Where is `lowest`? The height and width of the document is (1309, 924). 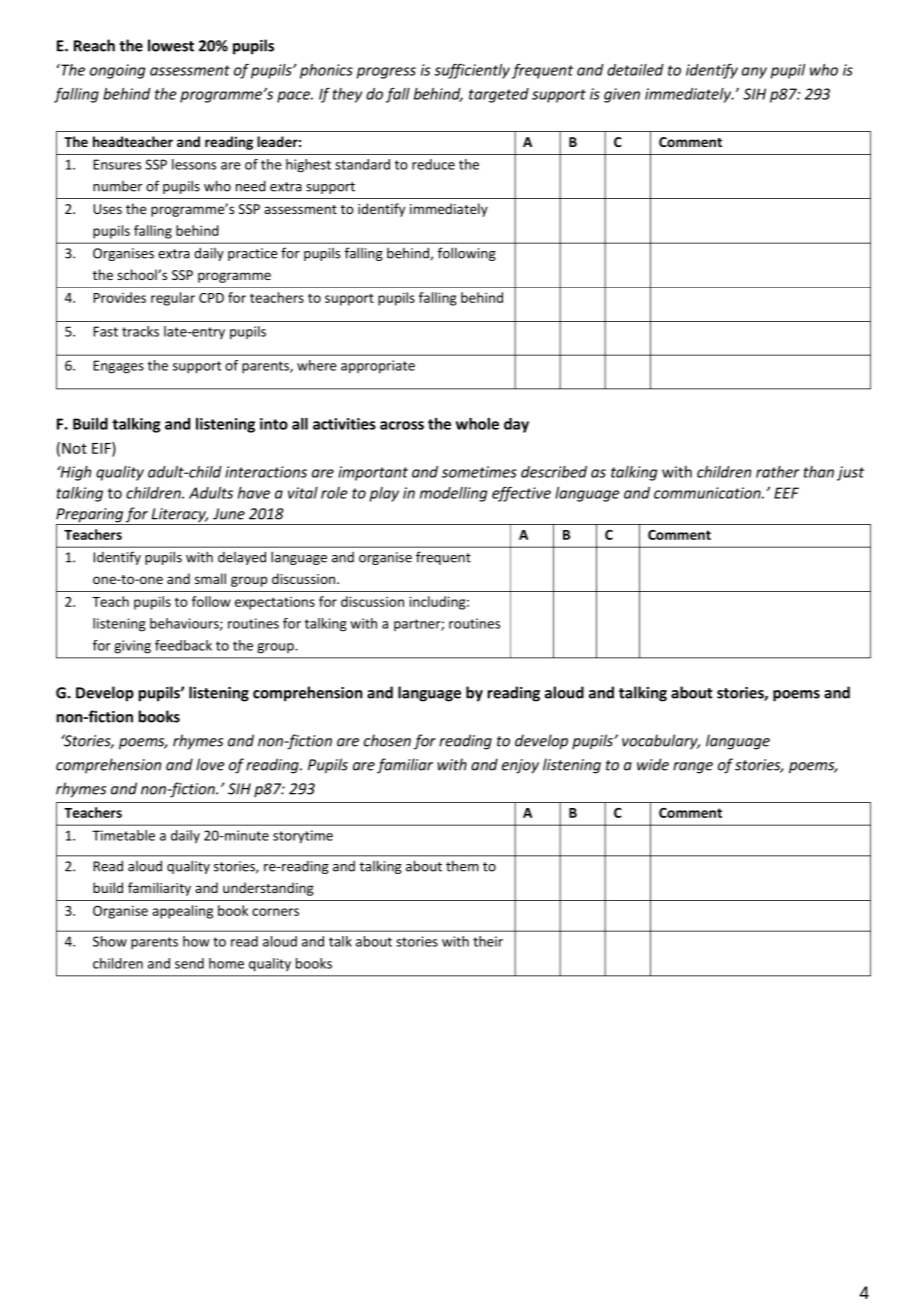
lowest is located at coordinates (171, 45).
